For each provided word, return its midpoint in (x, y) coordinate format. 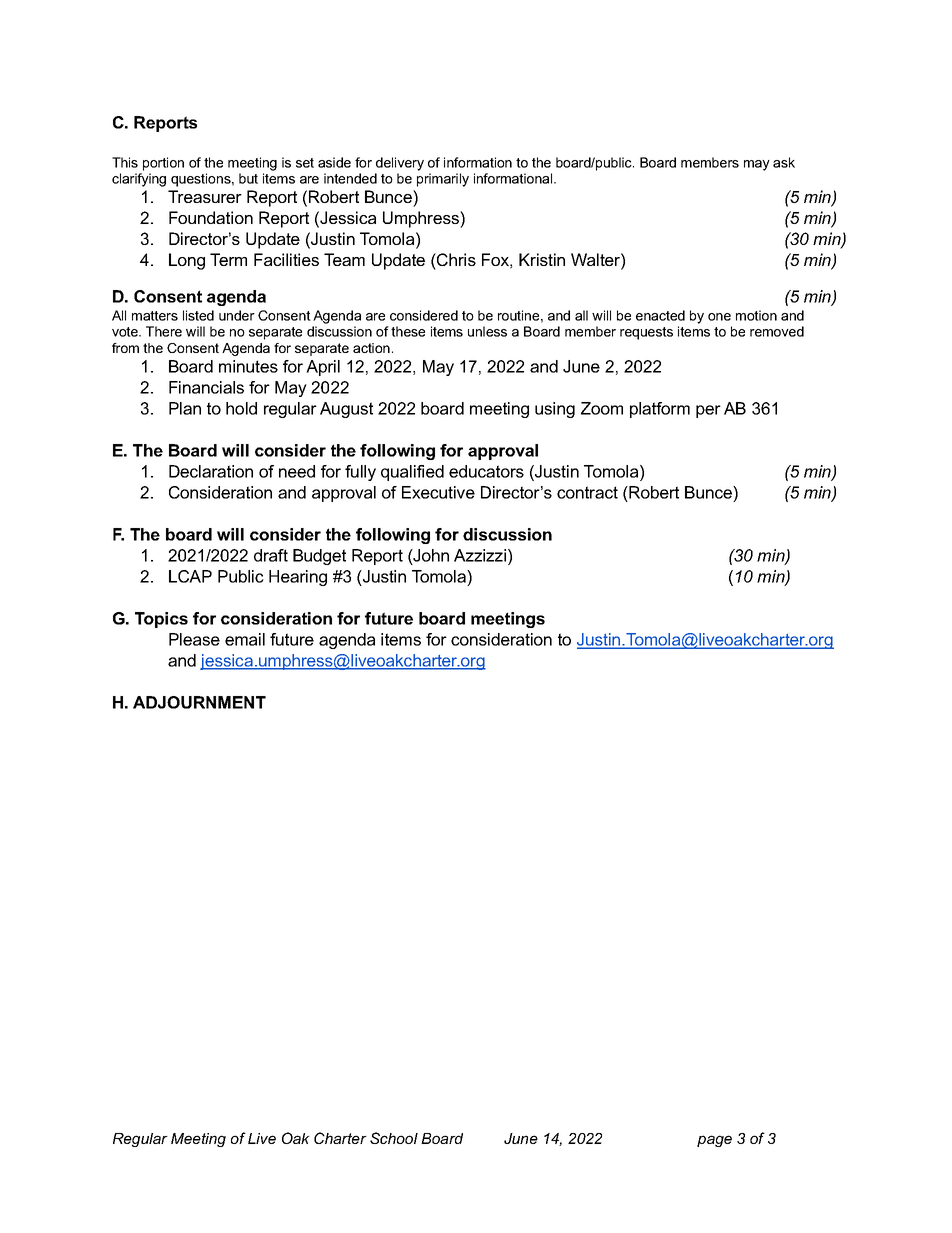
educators (486, 471)
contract (587, 492)
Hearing (298, 578)
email (245, 639)
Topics (161, 620)
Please (194, 639)
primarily (443, 180)
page (714, 1141)
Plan (185, 408)
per (708, 411)
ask (784, 162)
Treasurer (205, 196)
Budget (319, 557)
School (394, 1138)
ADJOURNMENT (199, 702)
